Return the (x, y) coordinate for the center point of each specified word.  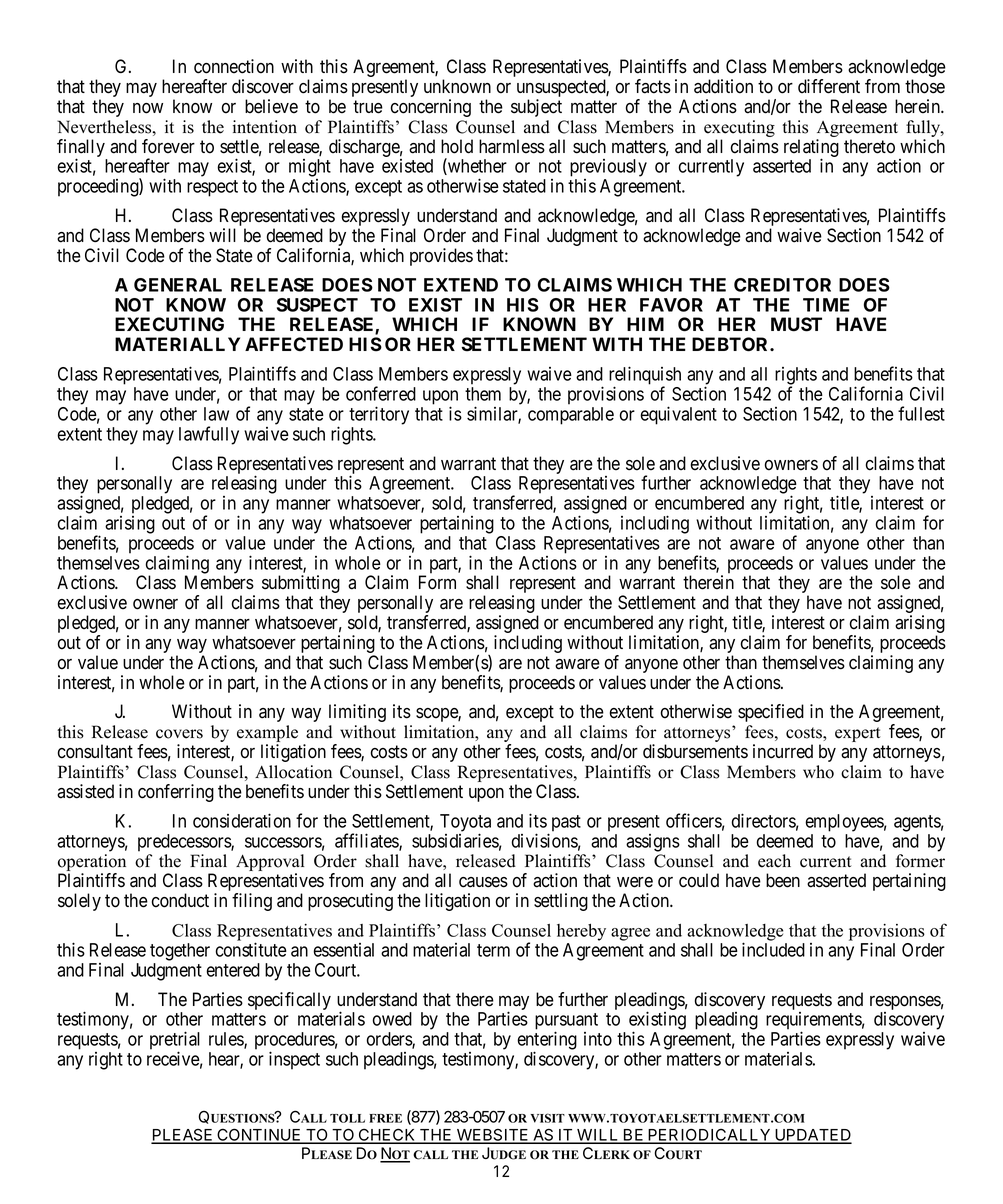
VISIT (547, 1118)
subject (536, 108)
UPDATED (812, 1136)
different (829, 86)
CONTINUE (259, 1136)
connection (234, 66)
